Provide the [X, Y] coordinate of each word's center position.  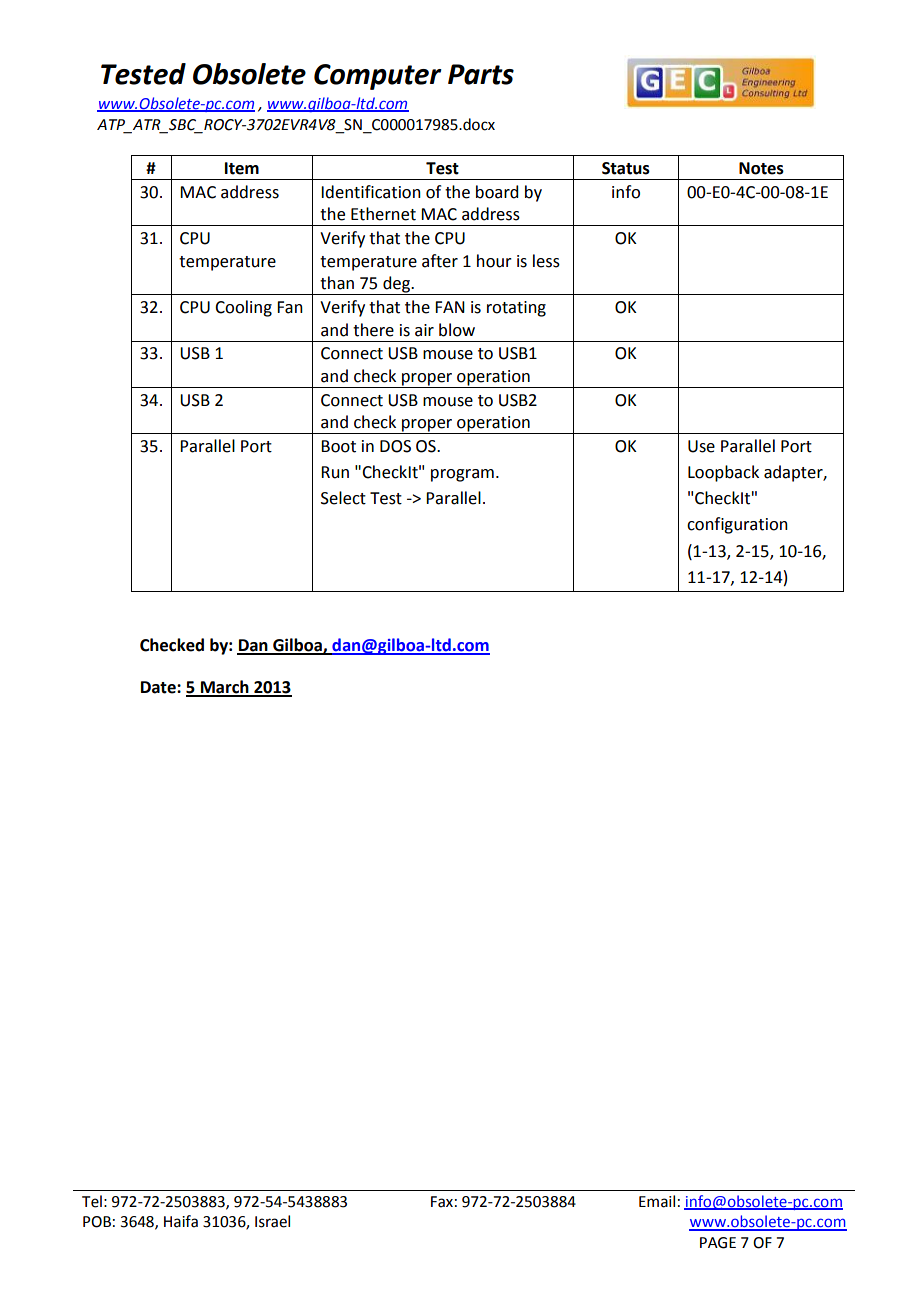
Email [657, 1201]
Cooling [243, 308]
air [424, 330]
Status [626, 168]
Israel [272, 1221]
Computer [378, 77]
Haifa [181, 1221]
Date [159, 687]
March [225, 688]
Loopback [723, 473]
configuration [737, 525]
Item [242, 168]
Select [343, 498]
